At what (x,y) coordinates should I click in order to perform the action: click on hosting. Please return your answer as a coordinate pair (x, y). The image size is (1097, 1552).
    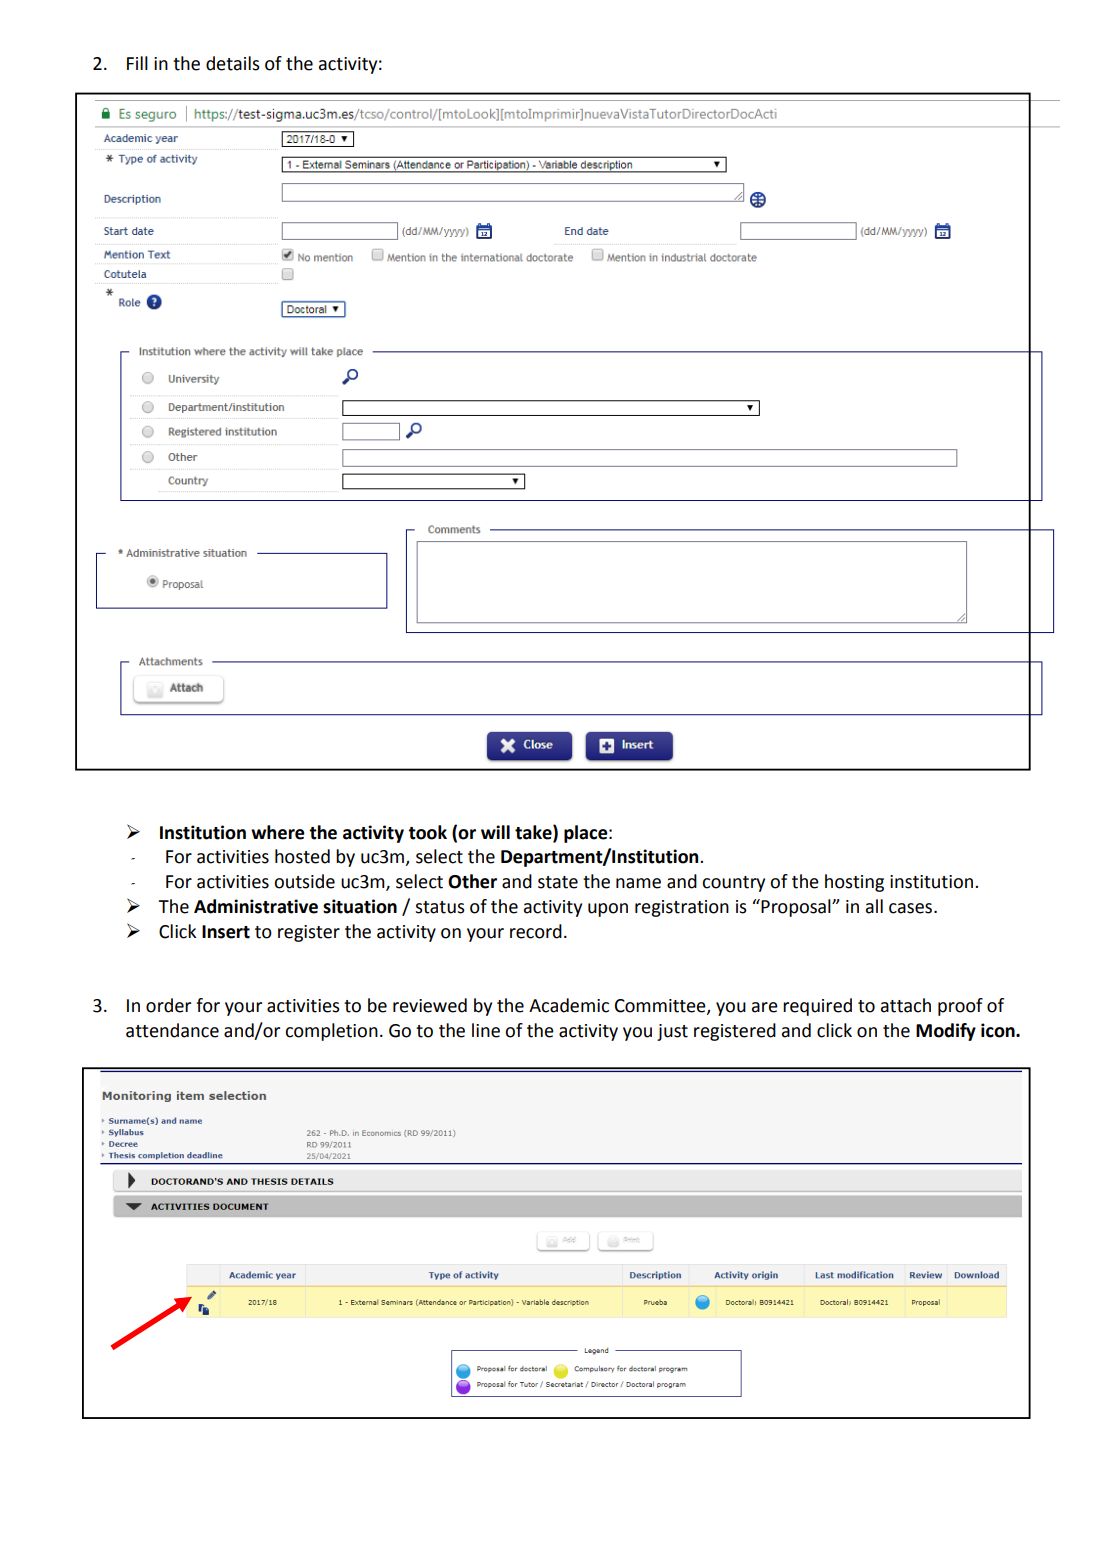
    Looking at the image, I should click on (854, 883).
